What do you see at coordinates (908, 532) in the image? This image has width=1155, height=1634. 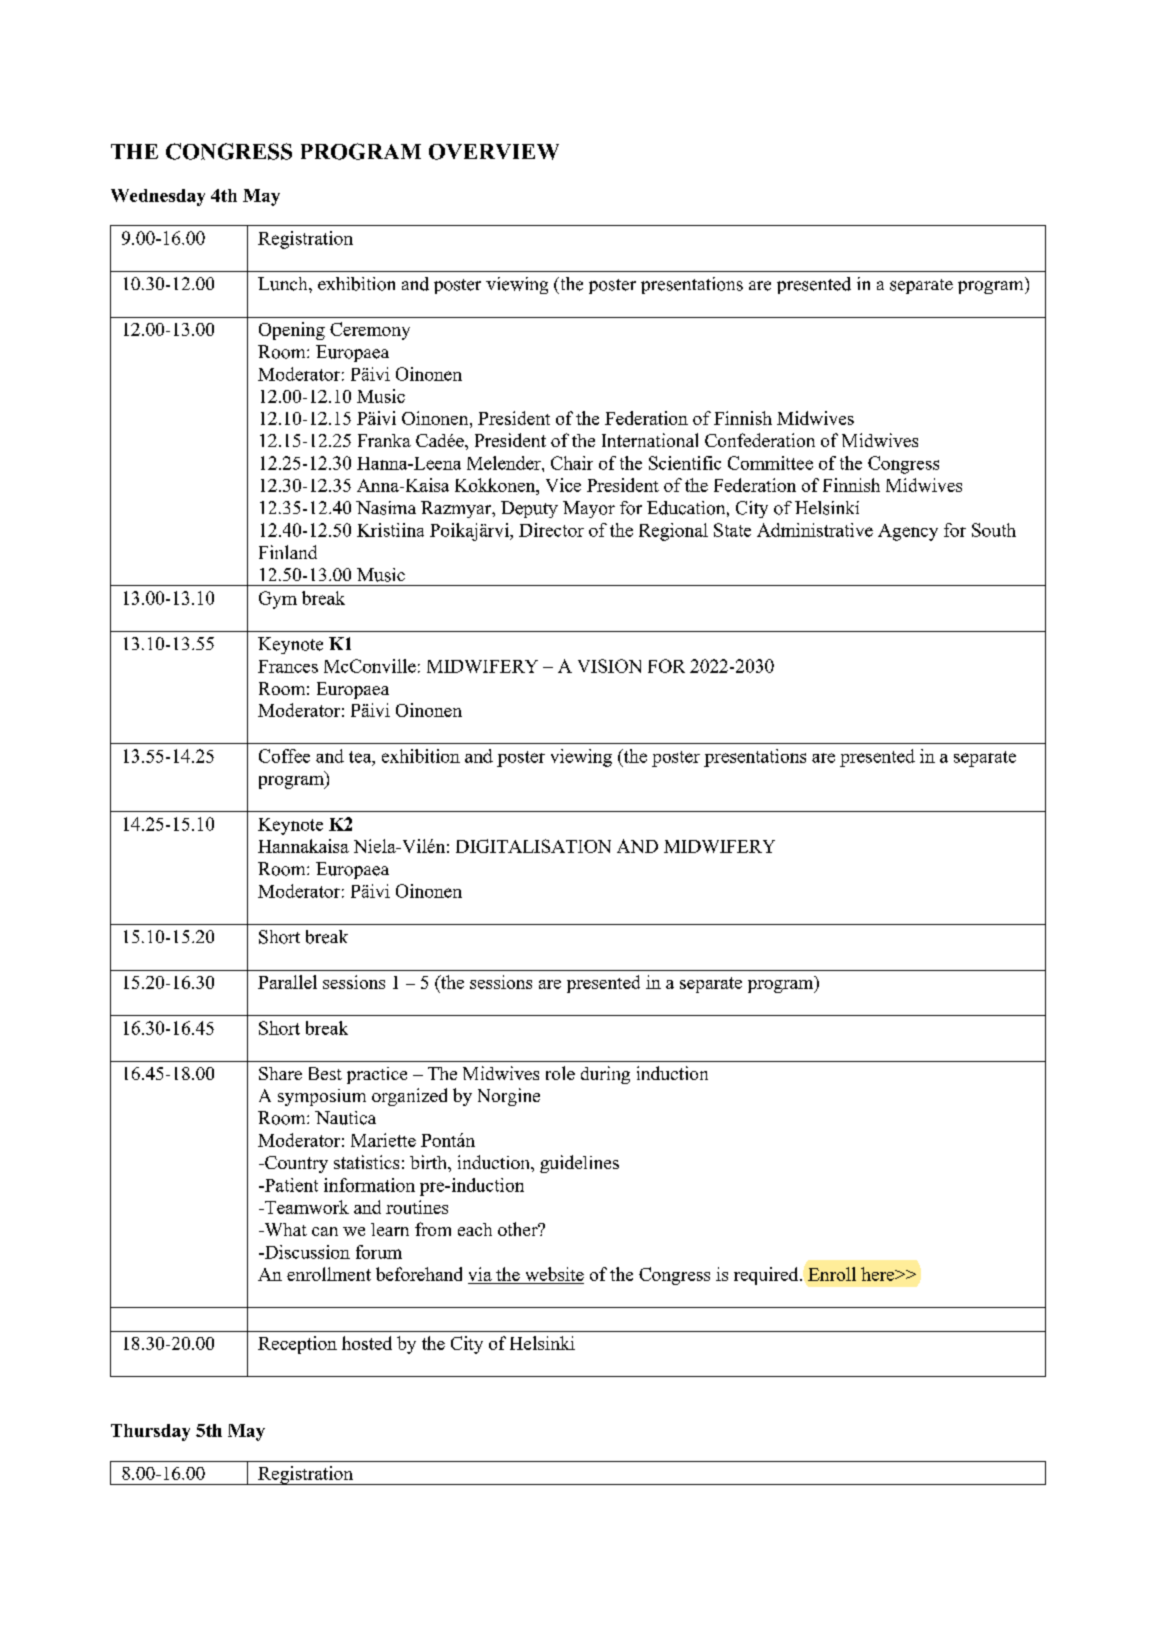 I see `Agency` at bounding box center [908, 532].
